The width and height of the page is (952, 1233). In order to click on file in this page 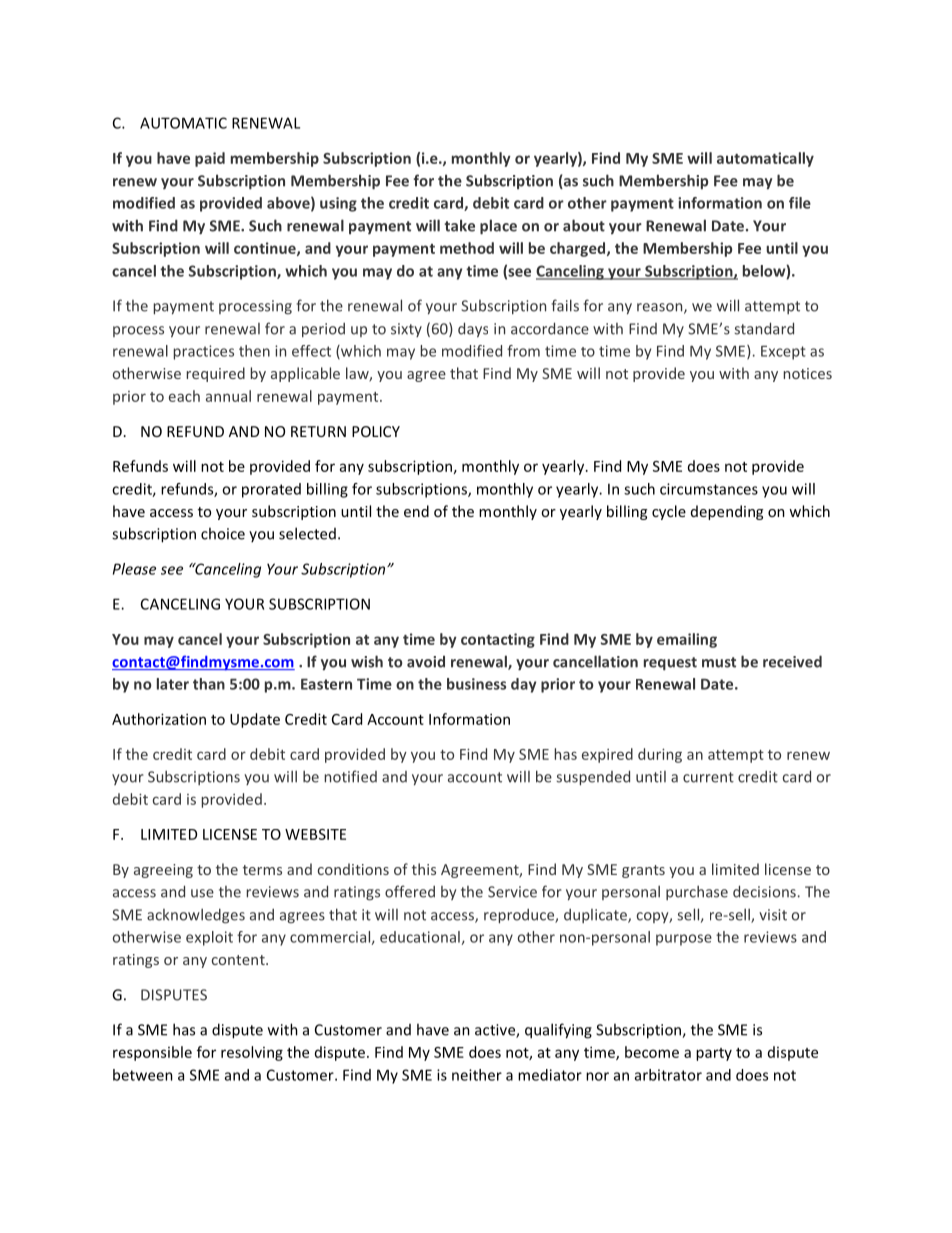, I will do `click(800, 203)`.
